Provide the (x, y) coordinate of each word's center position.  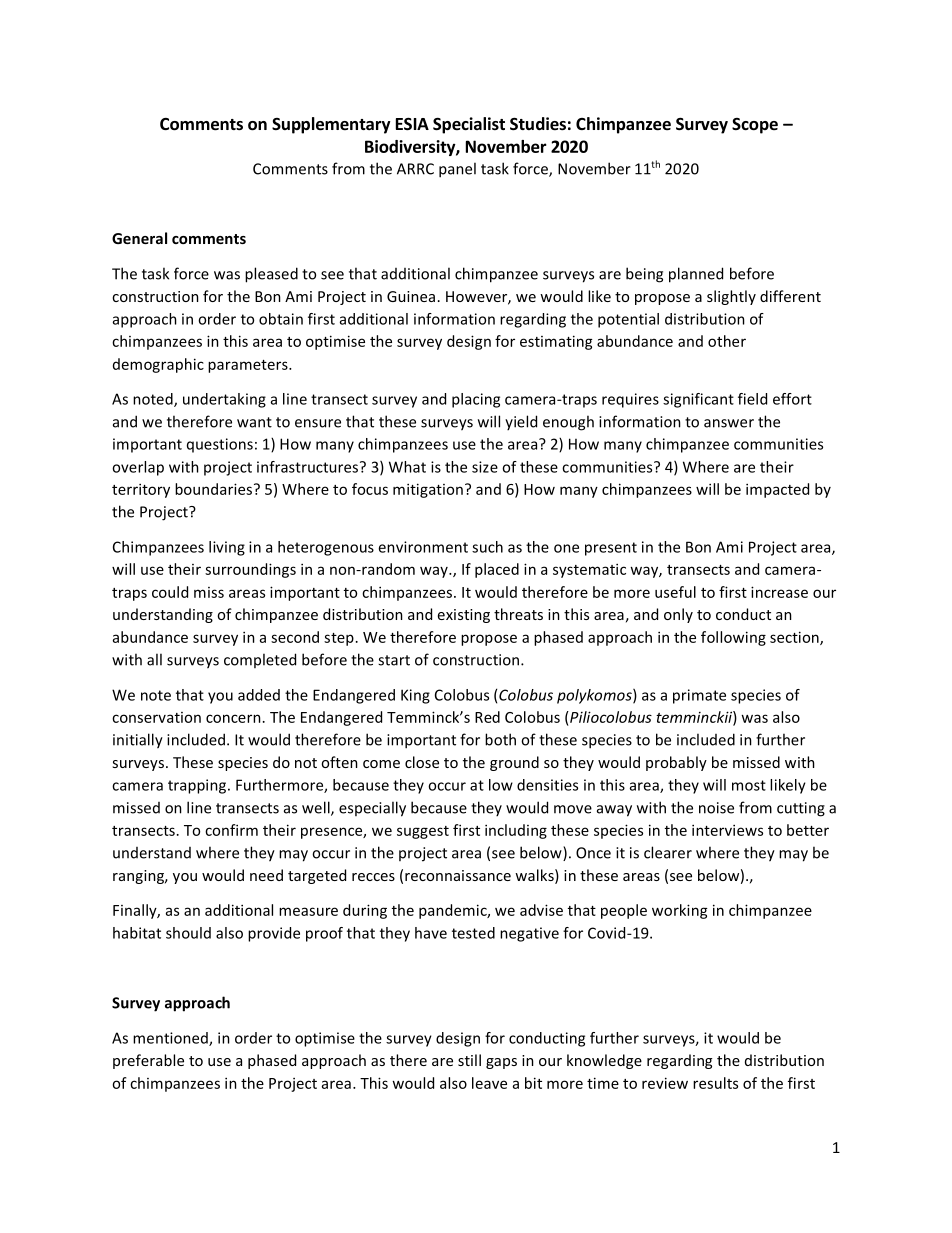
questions (220, 445)
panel (457, 170)
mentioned (171, 1039)
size (485, 467)
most (749, 785)
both (500, 739)
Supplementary (331, 125)
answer (729, 423)
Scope (755, 126)
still (469, 1060)
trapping (197, 786)
